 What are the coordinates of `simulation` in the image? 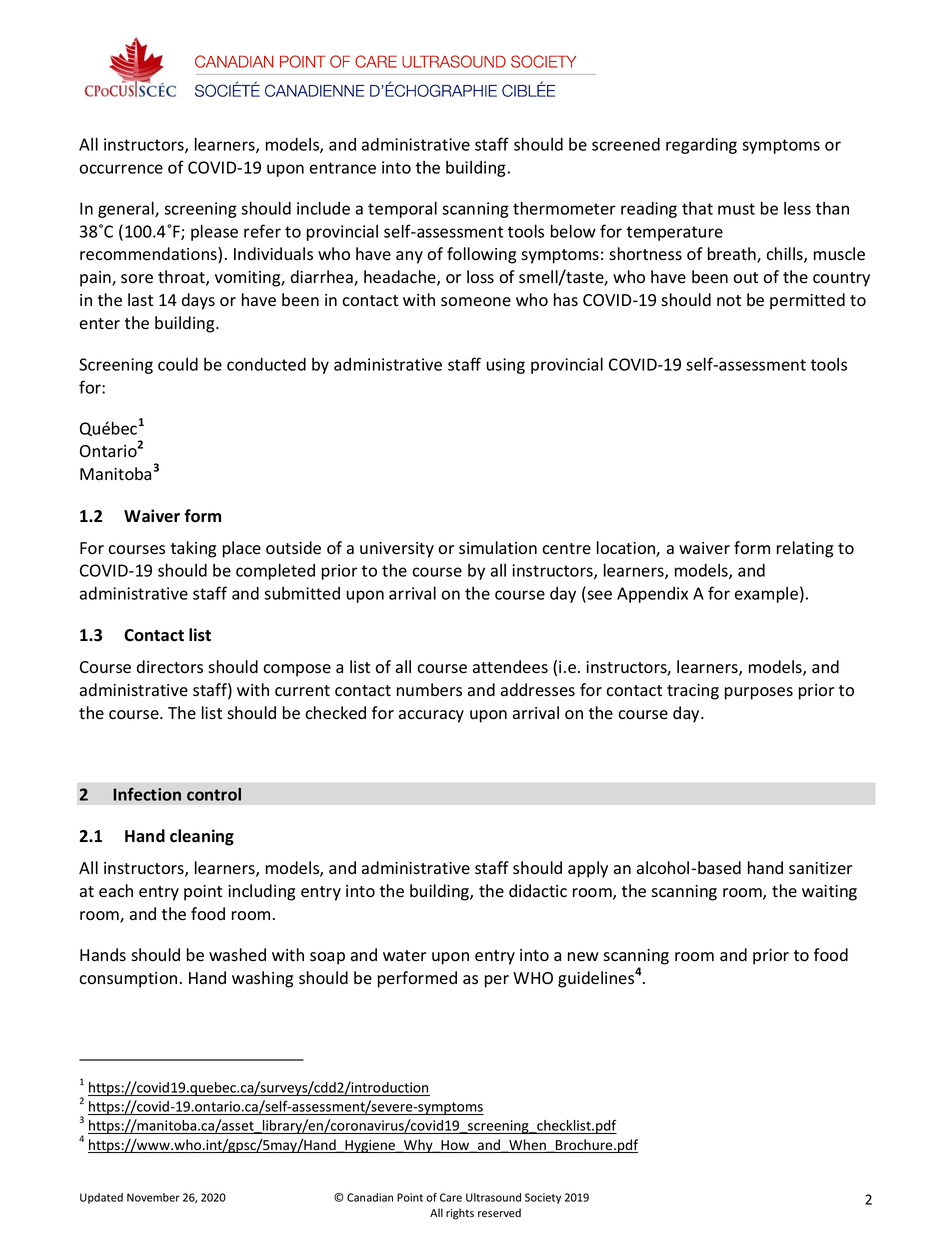 It's located at (498, 548).
